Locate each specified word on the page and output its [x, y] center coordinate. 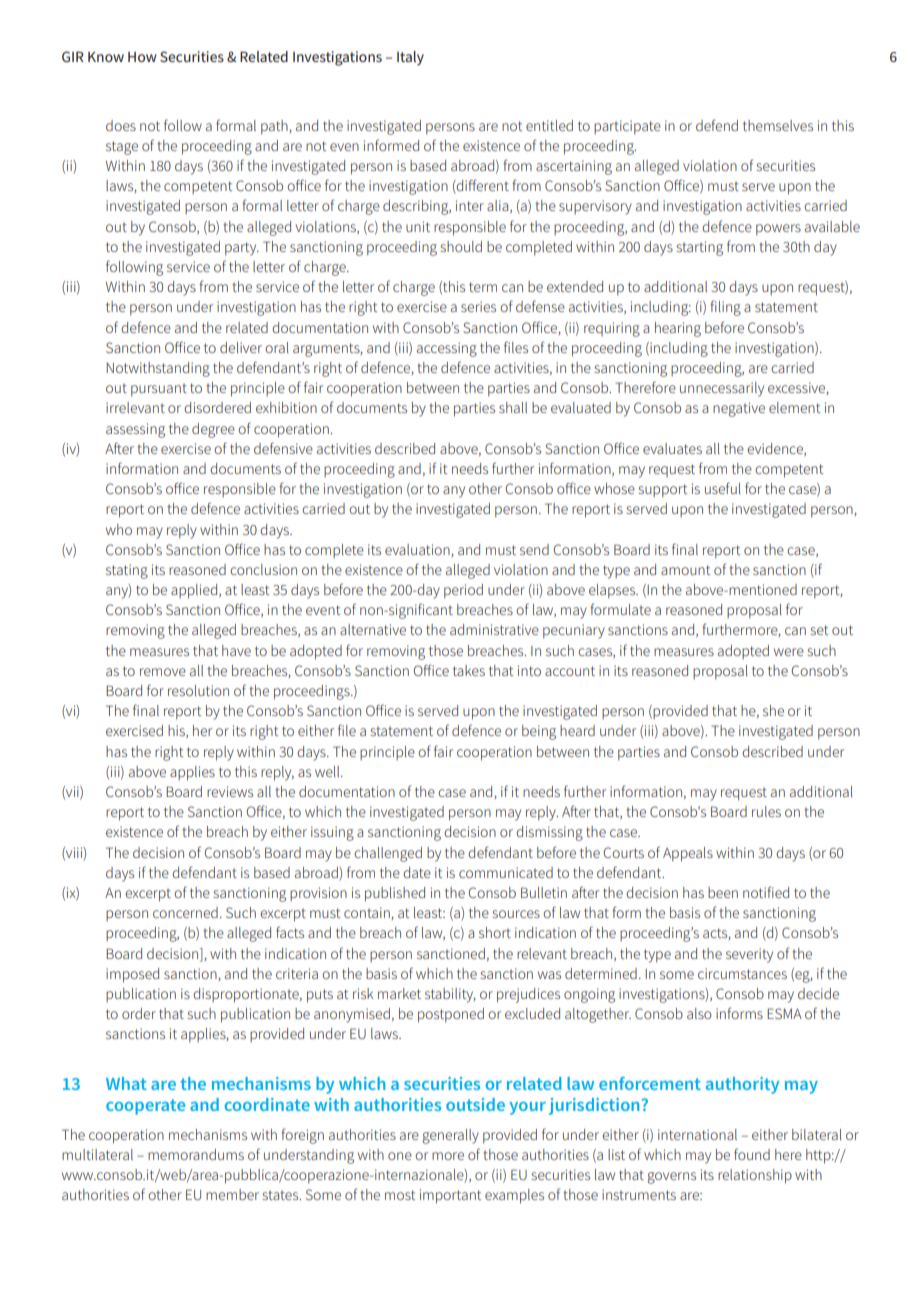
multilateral [97, 1154]
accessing [447, 349]
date [417, 872]
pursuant [159, 390]
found [752, 1154]
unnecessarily [722, 389]
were [789, 652]
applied [195, 591]
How [142, 57]
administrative [494, 629]
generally [450, 1136]
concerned [185, 912]
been [723, 892]
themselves [778, 125]
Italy [410, 58]
